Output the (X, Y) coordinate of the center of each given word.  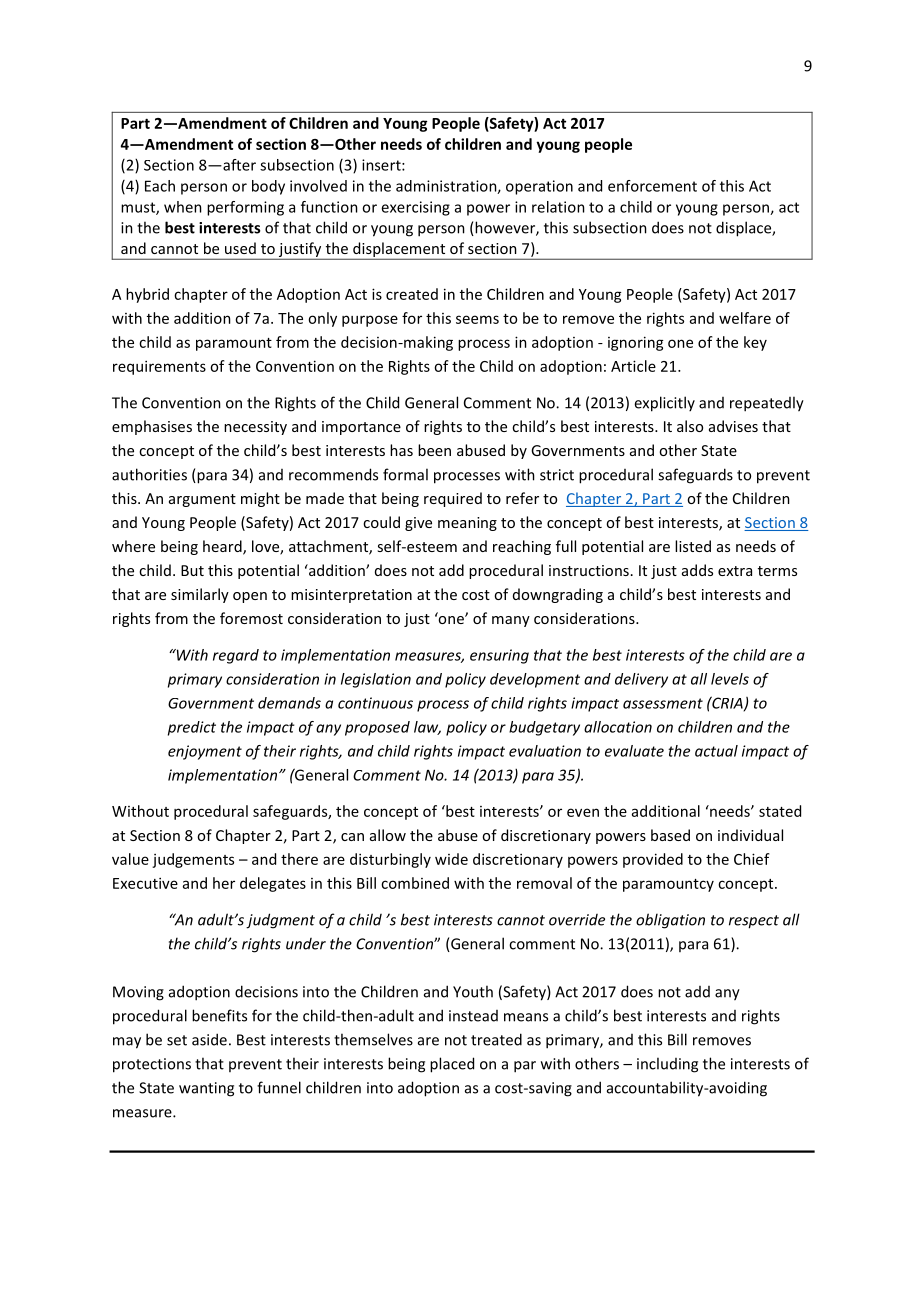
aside (209, 1039)
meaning (467, 524)
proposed (377, 728)
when (183, 207)
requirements (159, 367)
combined (415, 883)
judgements (193, 860)
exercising (415, 208)
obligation (670, 921)
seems (477, 319)
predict (192, 728)
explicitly (664, 404)
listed (693, 546)
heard (223, 547)
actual (716, 751)
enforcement (652, 186)
